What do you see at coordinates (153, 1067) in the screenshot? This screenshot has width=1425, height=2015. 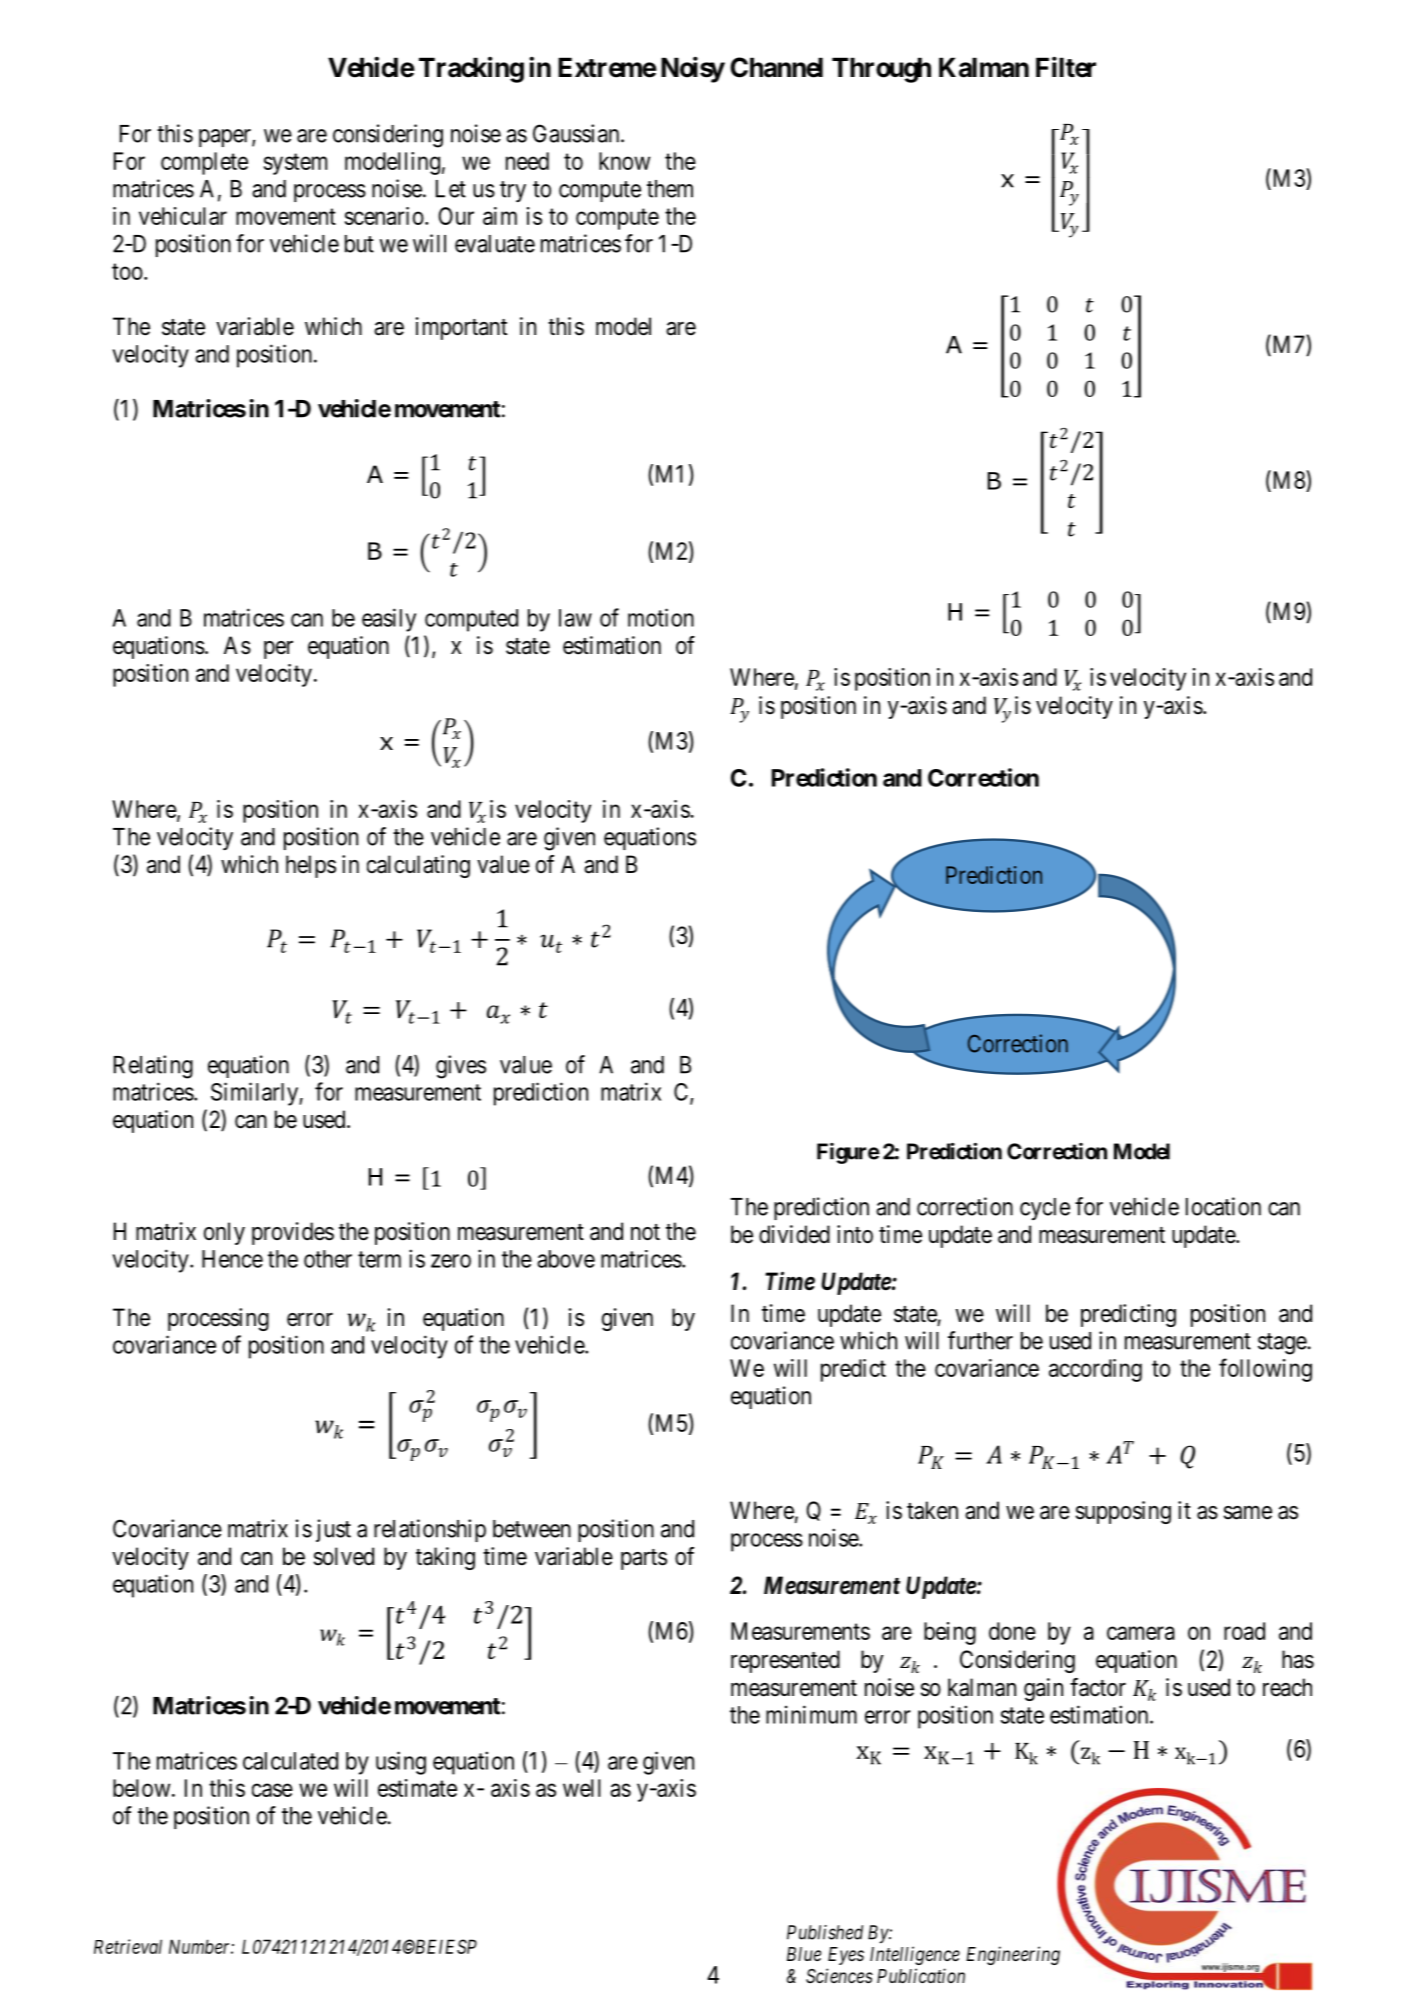 I see `Relating` at bounding box center [153, 1067].
